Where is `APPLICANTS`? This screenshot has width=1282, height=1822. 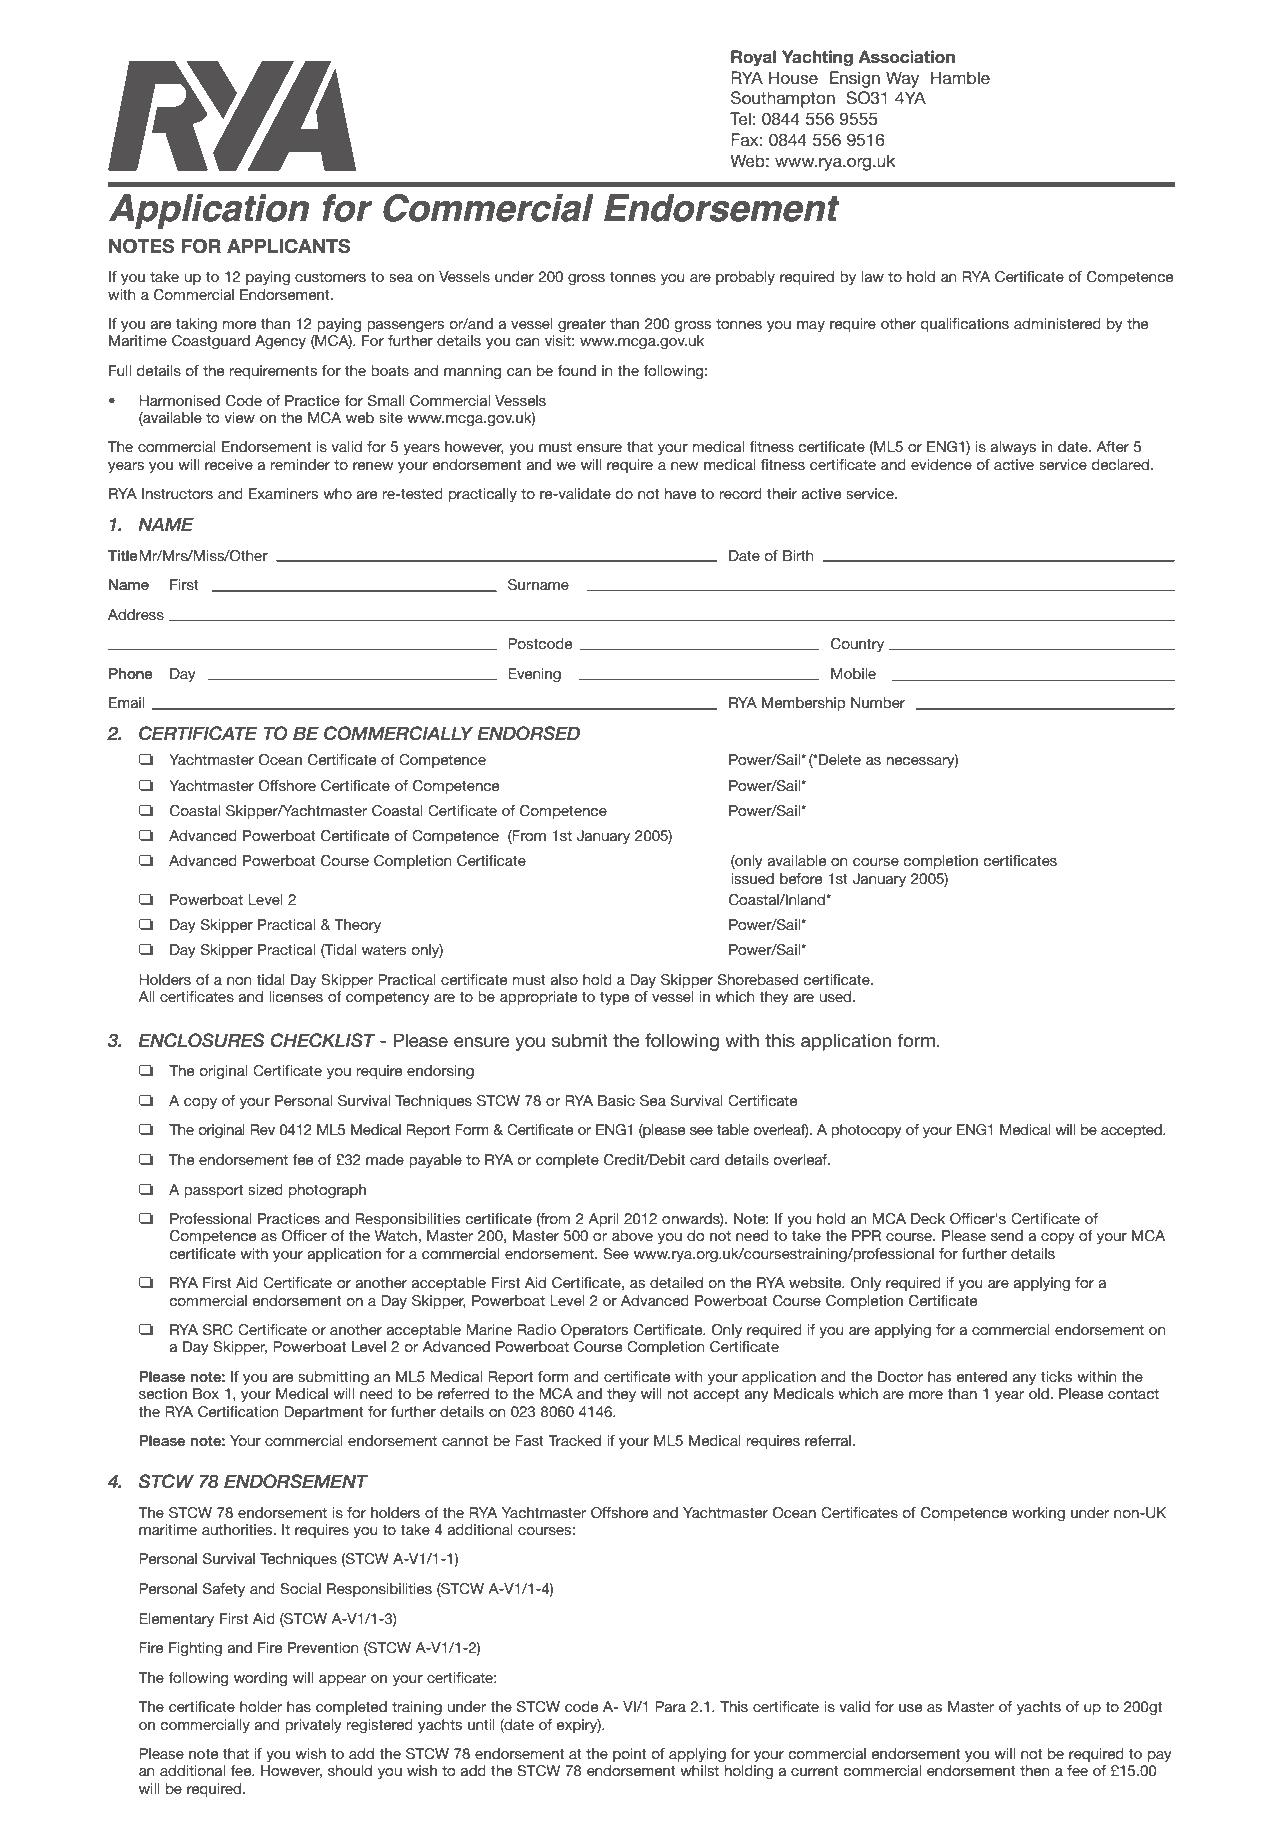 APPLICANTS is located at coordinates (289, 246).
